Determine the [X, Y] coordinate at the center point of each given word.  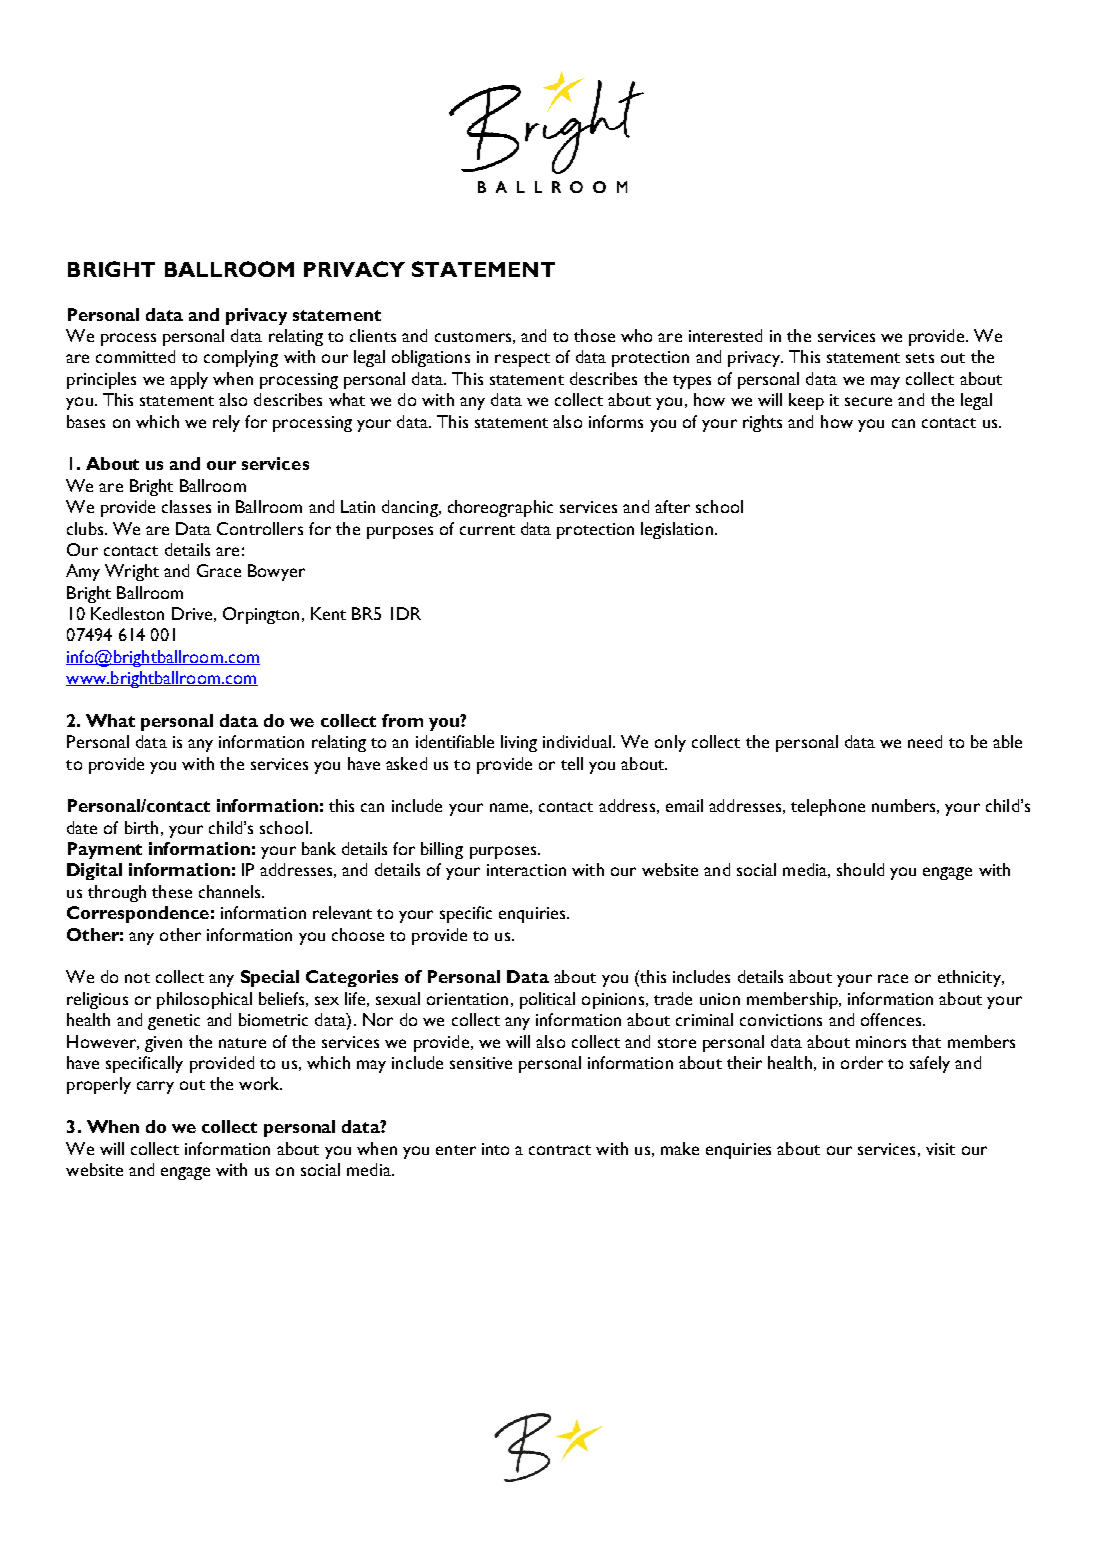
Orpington [261, 615]
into [495, 1149]
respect [522, 360]
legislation [677, 530]
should [860, 869]
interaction [526, 870]
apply [189, 380]
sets [920, 358]
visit [940, 1149]
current [487, 530]
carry [155, 1087]
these [172, 891]
